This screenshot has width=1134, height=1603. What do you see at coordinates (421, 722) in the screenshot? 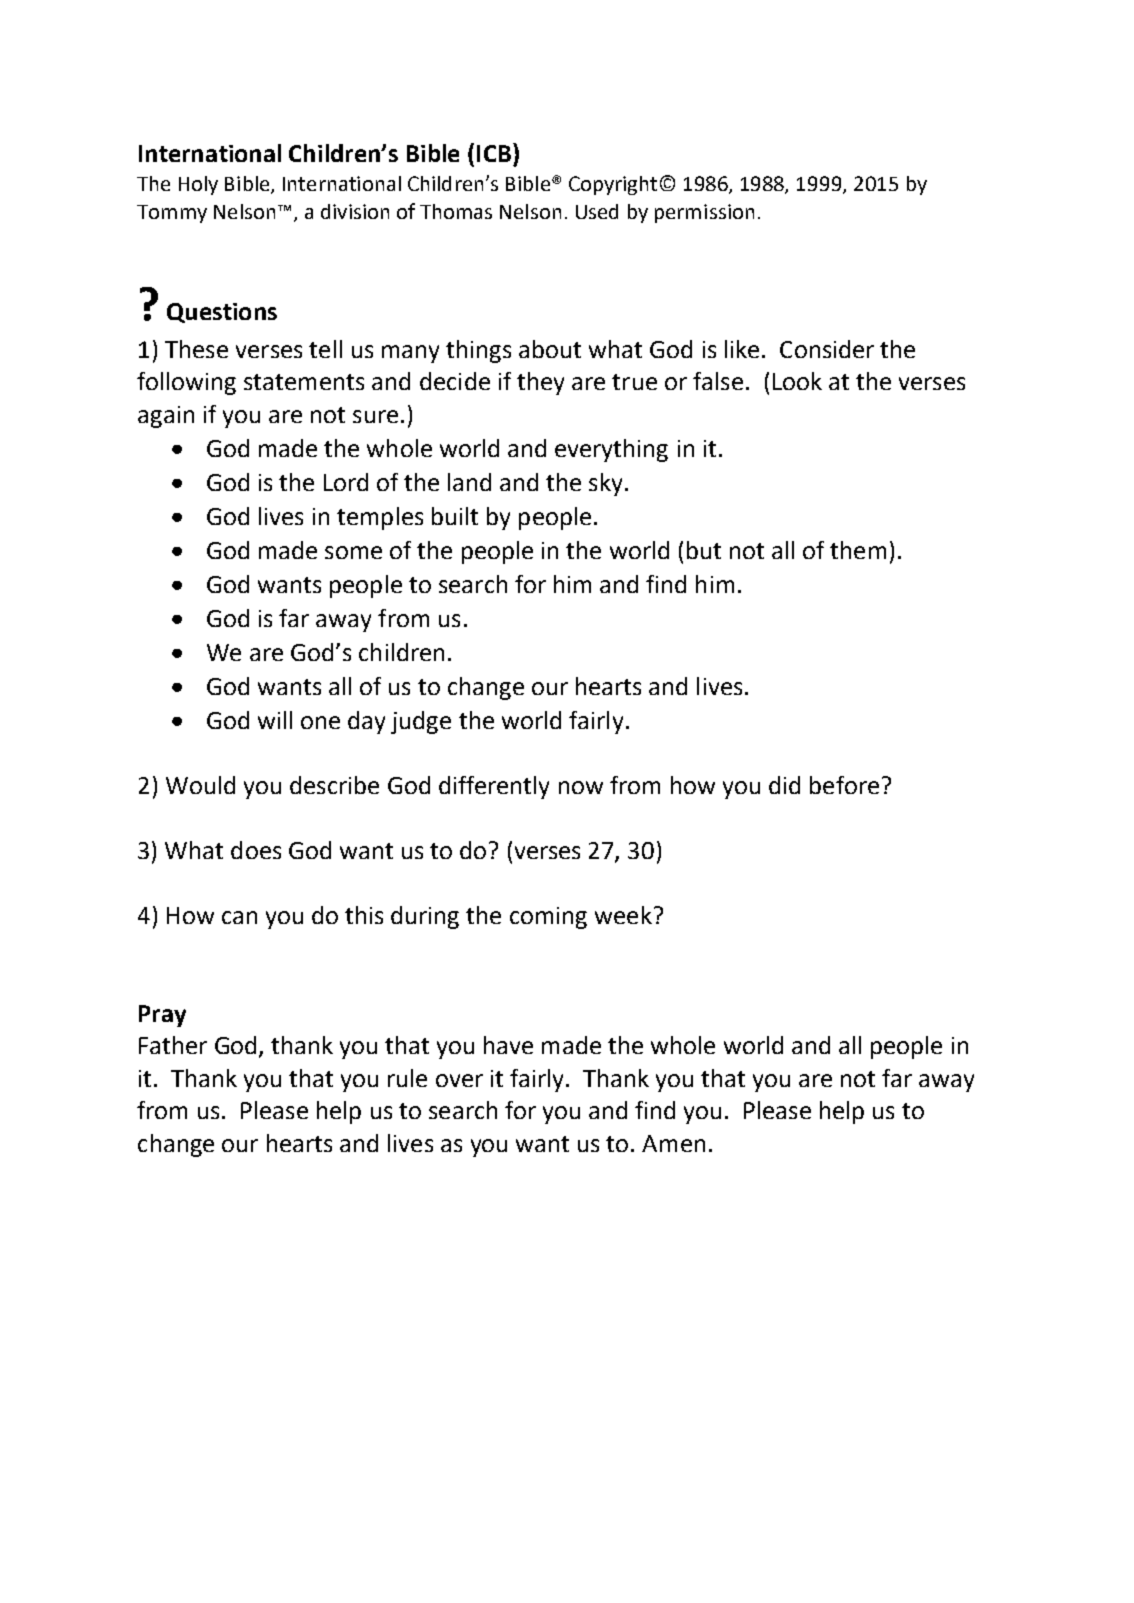
I see `judge` at bounding box center [421, 722].
